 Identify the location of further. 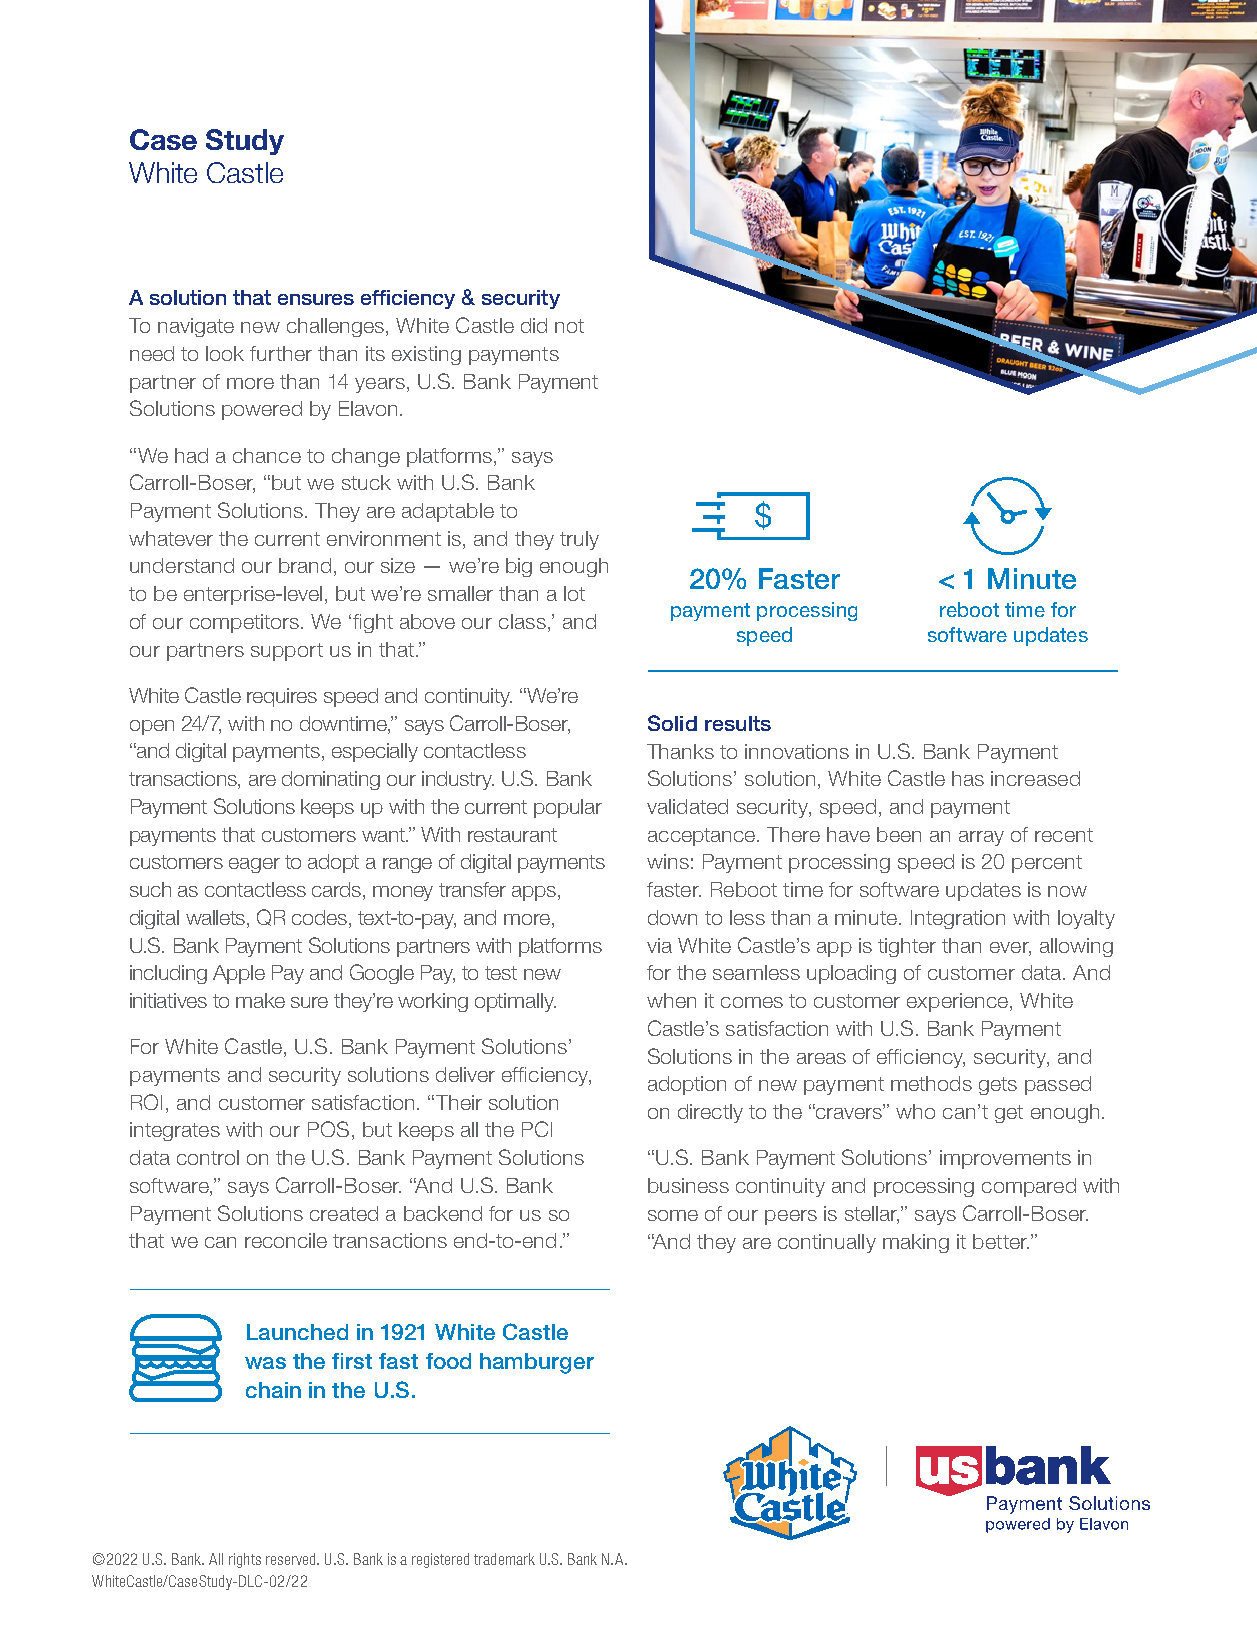
(281, 353).
